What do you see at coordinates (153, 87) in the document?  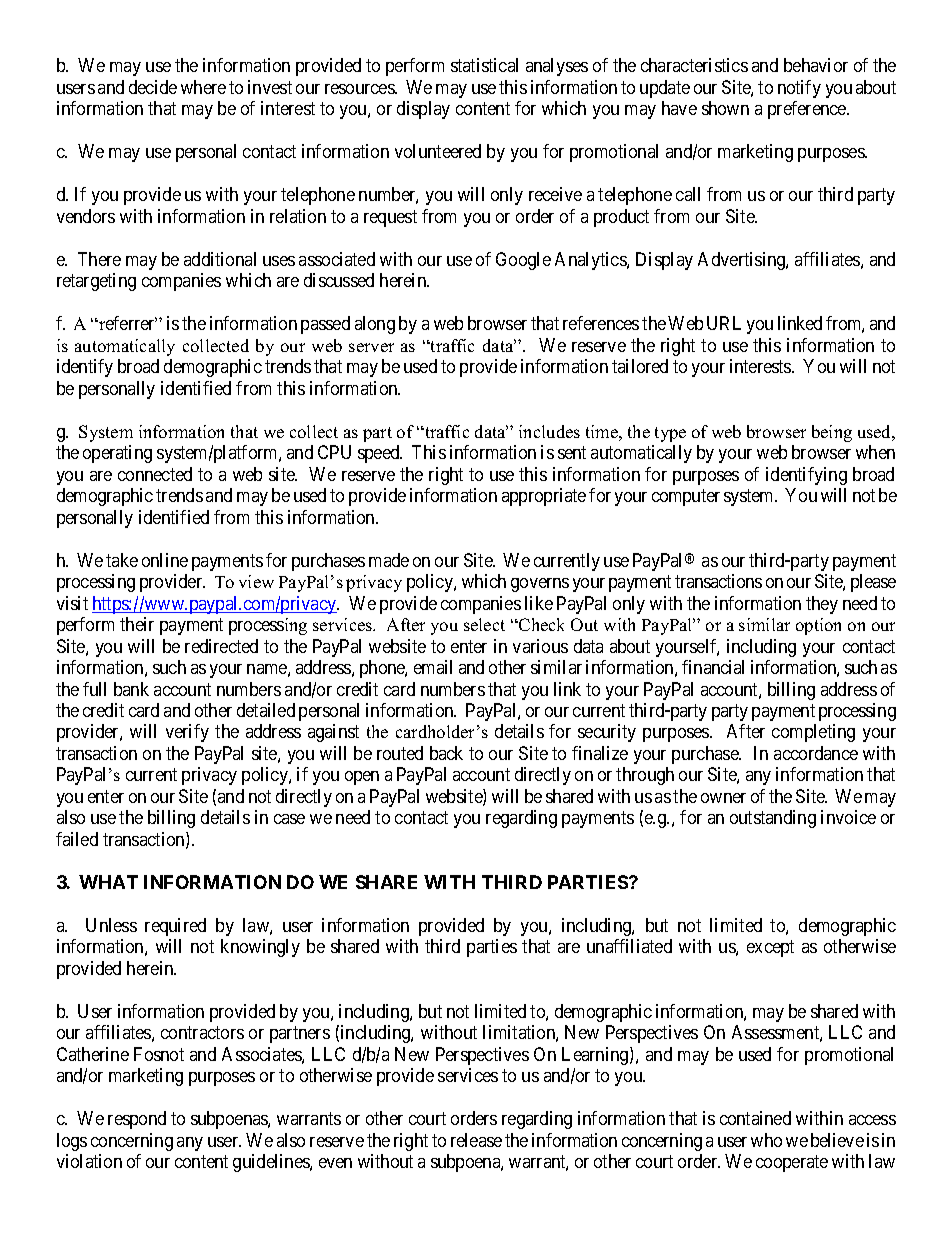 I see `decide` at bounding box center [153, 87].
